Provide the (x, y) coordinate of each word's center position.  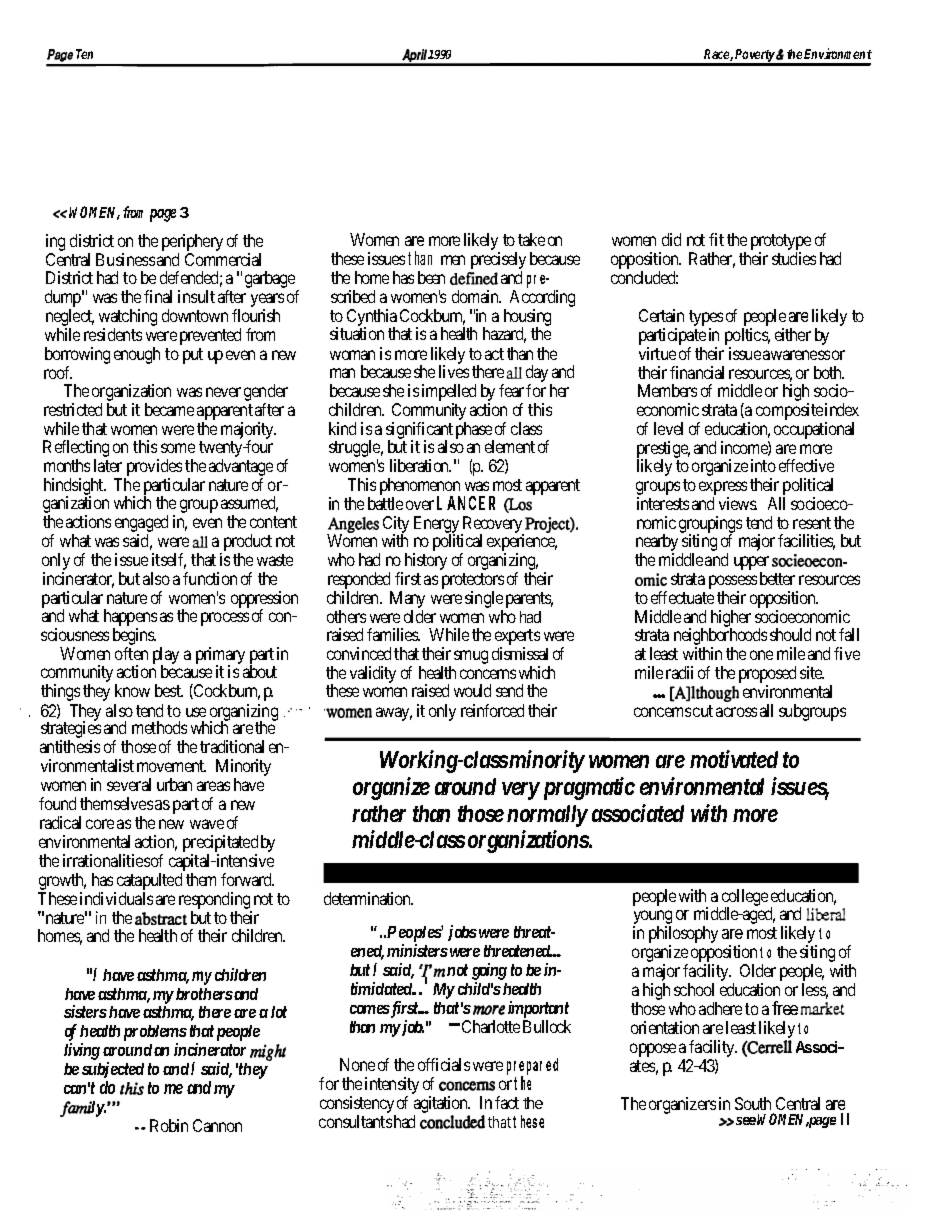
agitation (442, 1106)
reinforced (492, 710)
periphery (192, 242)
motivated (734, 759)
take (531, 239)
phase (475, 431)
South (753, 1103)
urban (174, 784)
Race (718, 55)
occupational (814, 430)
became (169, 409)
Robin (169, 1125)
